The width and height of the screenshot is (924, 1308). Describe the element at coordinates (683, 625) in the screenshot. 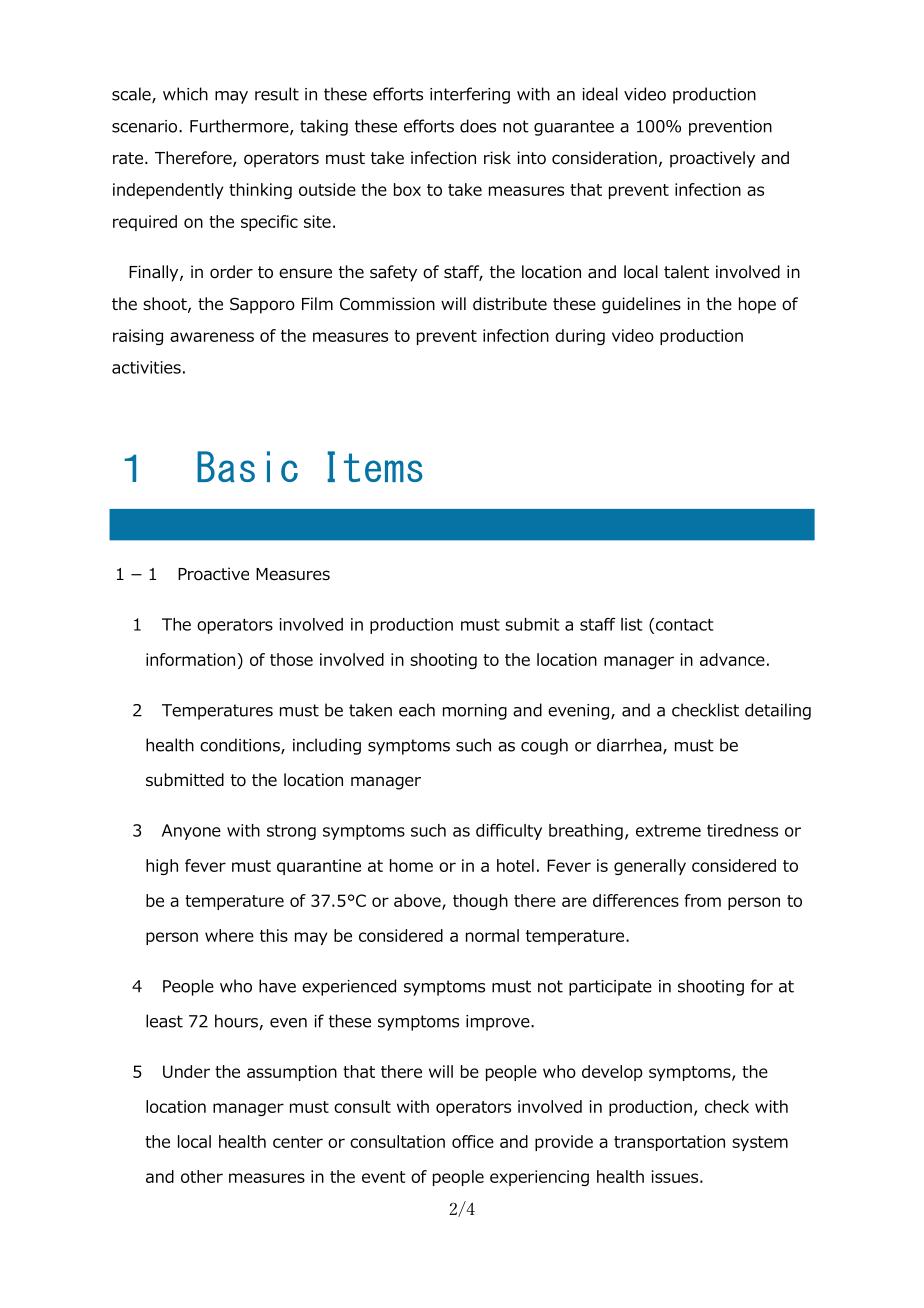

I see `contact` at that location.
